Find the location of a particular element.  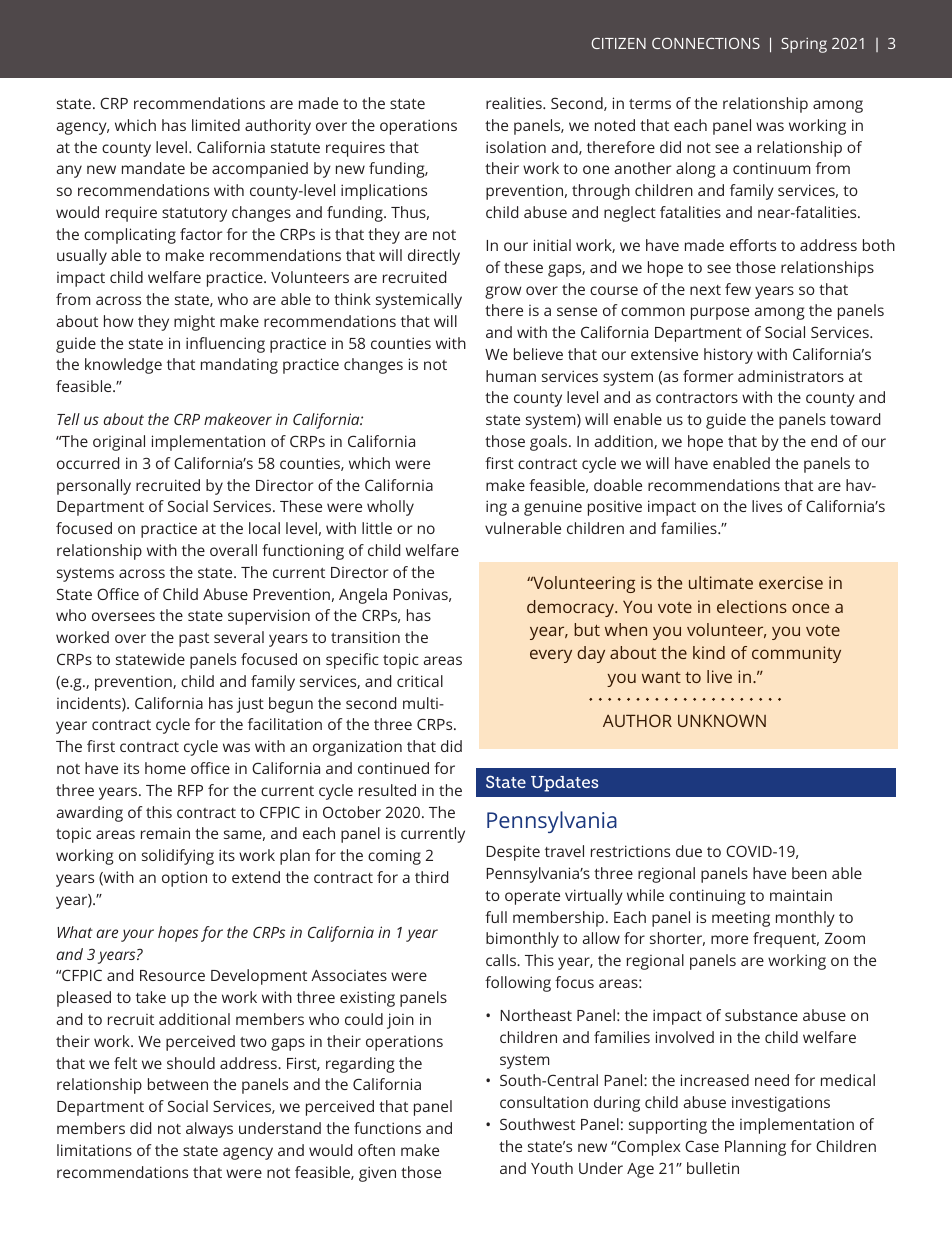

Spring is located at coordinates (804, 45).
